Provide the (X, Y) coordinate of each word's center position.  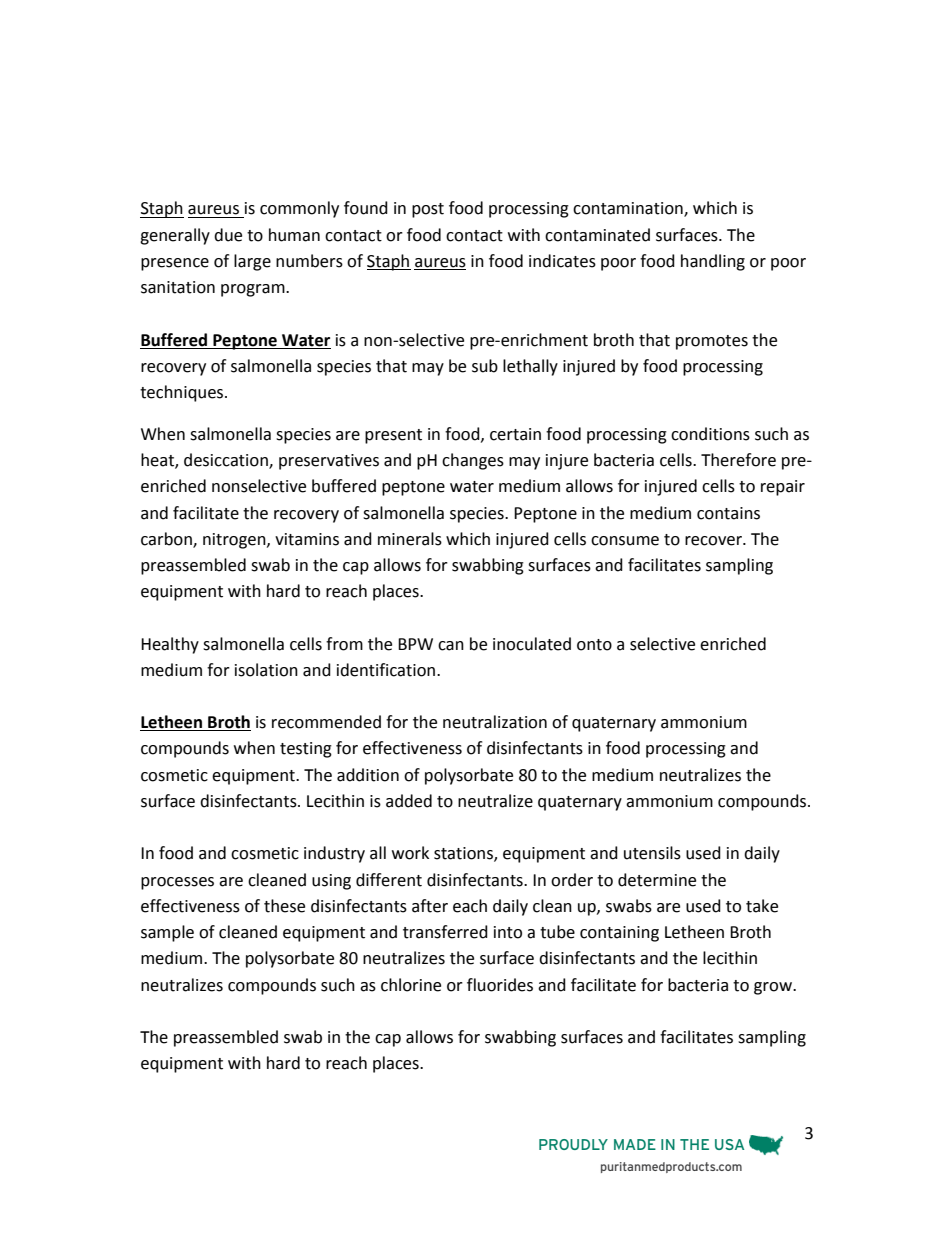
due (228, 235)
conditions (710, 434)
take (762, 906)
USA (729, 1144)
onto (594, 645)
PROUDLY (573, 1144)
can (451, 646)
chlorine (411, 985)
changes (473, 461)
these (284, 906)
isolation (266, 670)
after (430, 906)
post (428, 210)
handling (713, 262)
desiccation (227, 461)
